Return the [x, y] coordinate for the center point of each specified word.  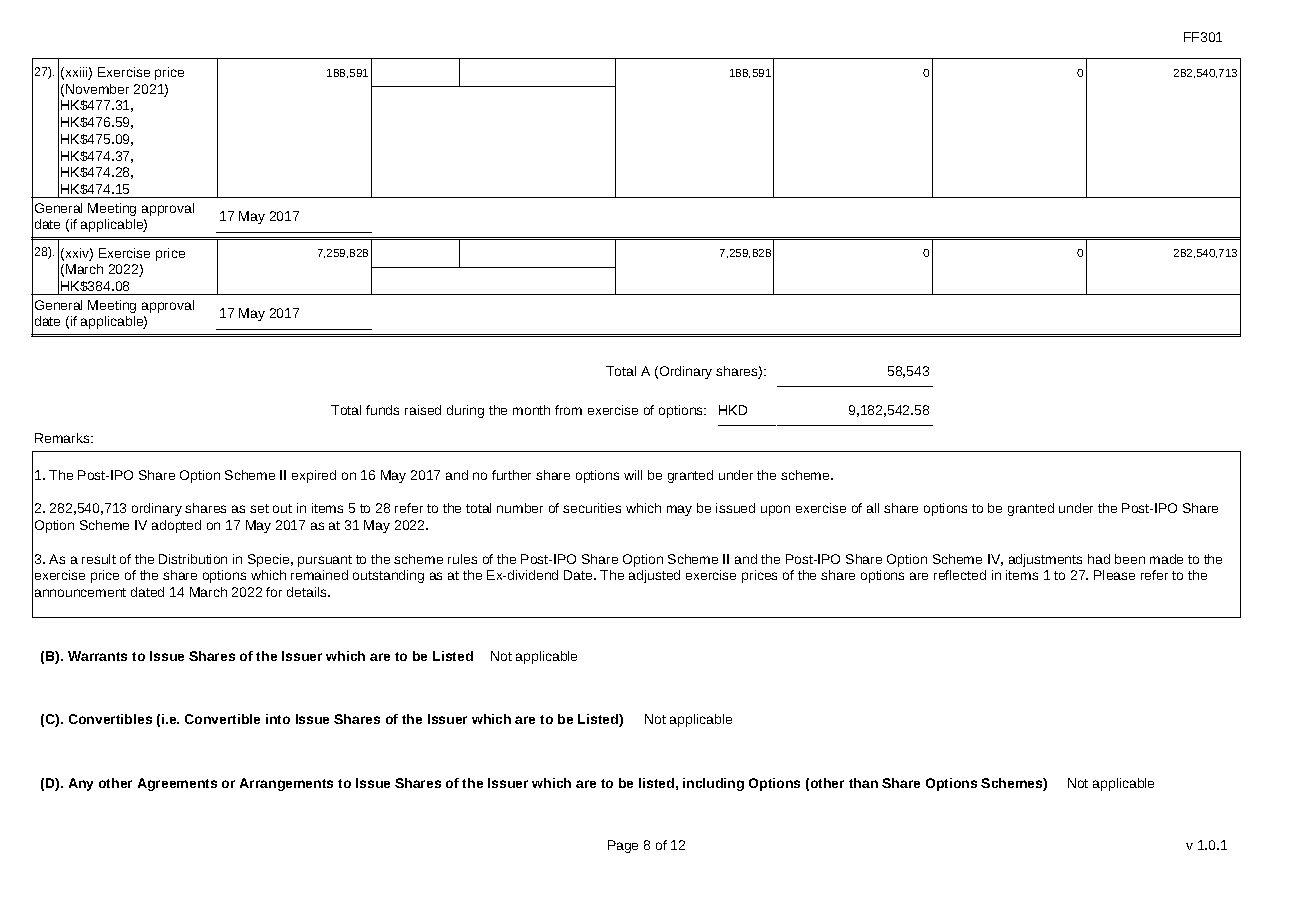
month [531, 410]
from [568, 410]
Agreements [177, 784]
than [863, 783]
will [633, 475]
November [97, 89]
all [873, 508]
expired [314, 476]
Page [623, 846]
